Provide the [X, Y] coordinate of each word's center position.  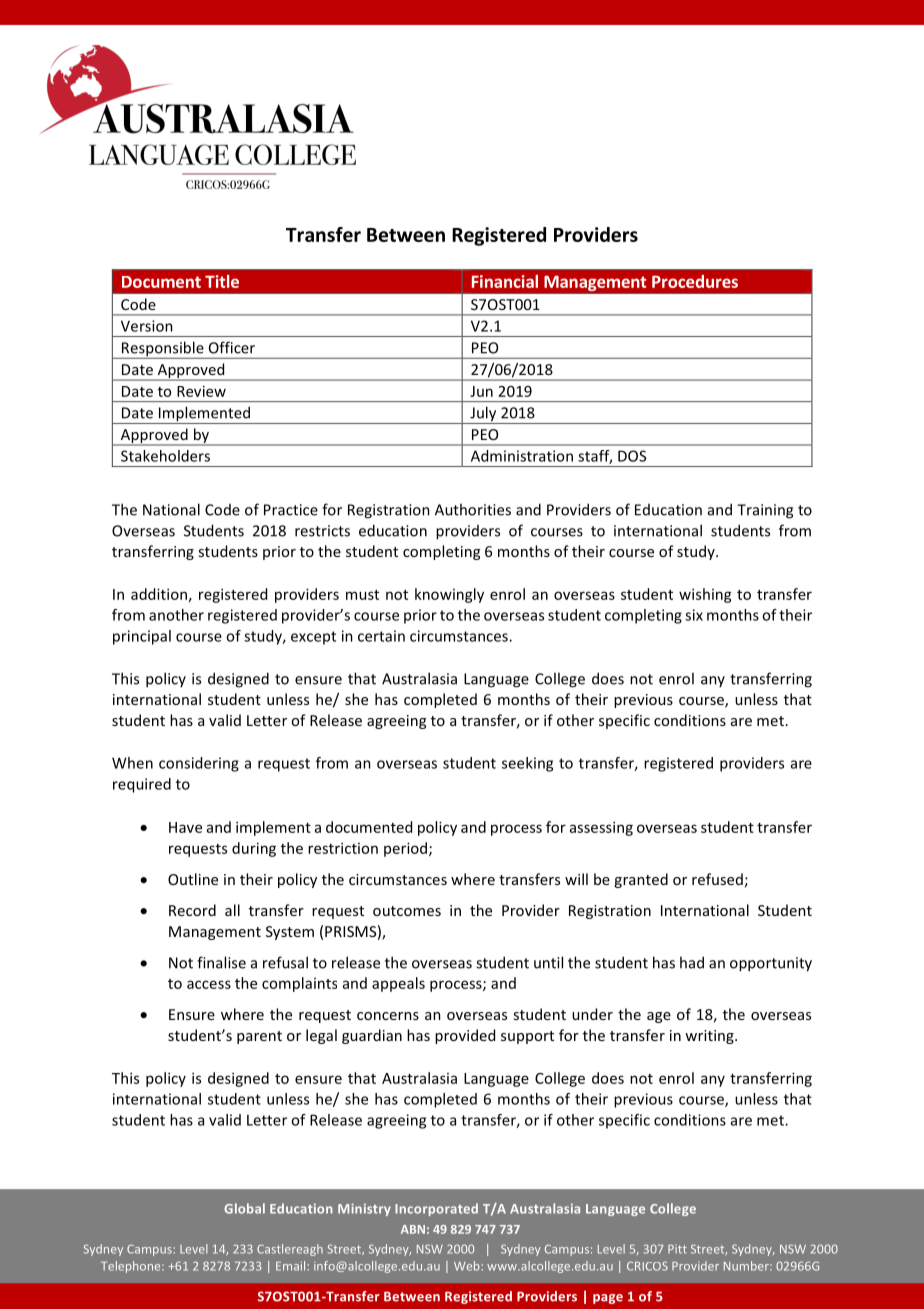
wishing [705, 595]
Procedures [695, 281]
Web [468, 1266]
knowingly [449, 595]
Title [222, 281]
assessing [601, 828]
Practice [291, 510]
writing [710, 1037]
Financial [505, 281]
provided [465, 1036]
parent [259, 1037]
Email [292, 1266]
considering [199, 764]
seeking [527, 764]
